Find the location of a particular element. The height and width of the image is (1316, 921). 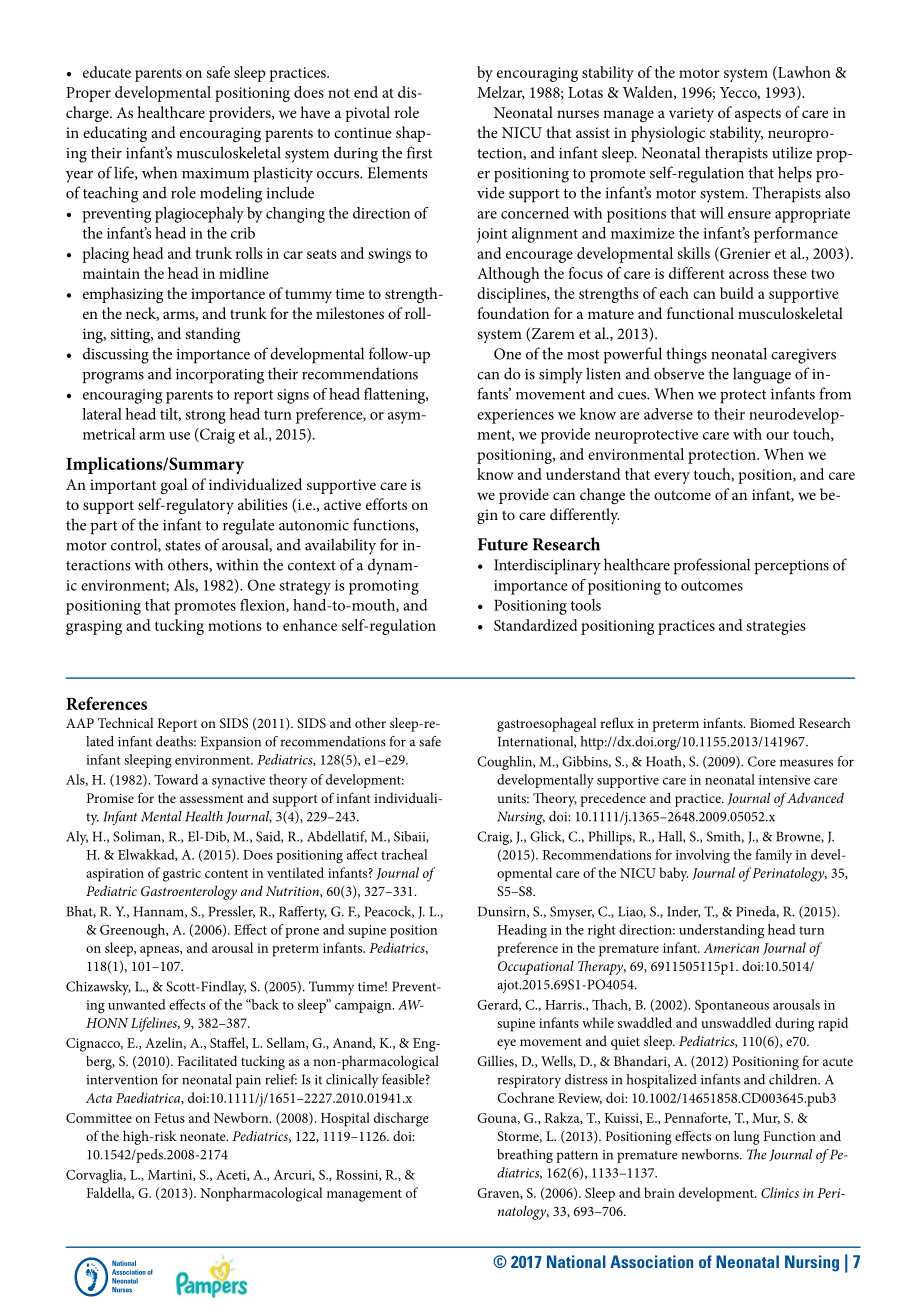

Standardized is located at coordinates (535, 625).
